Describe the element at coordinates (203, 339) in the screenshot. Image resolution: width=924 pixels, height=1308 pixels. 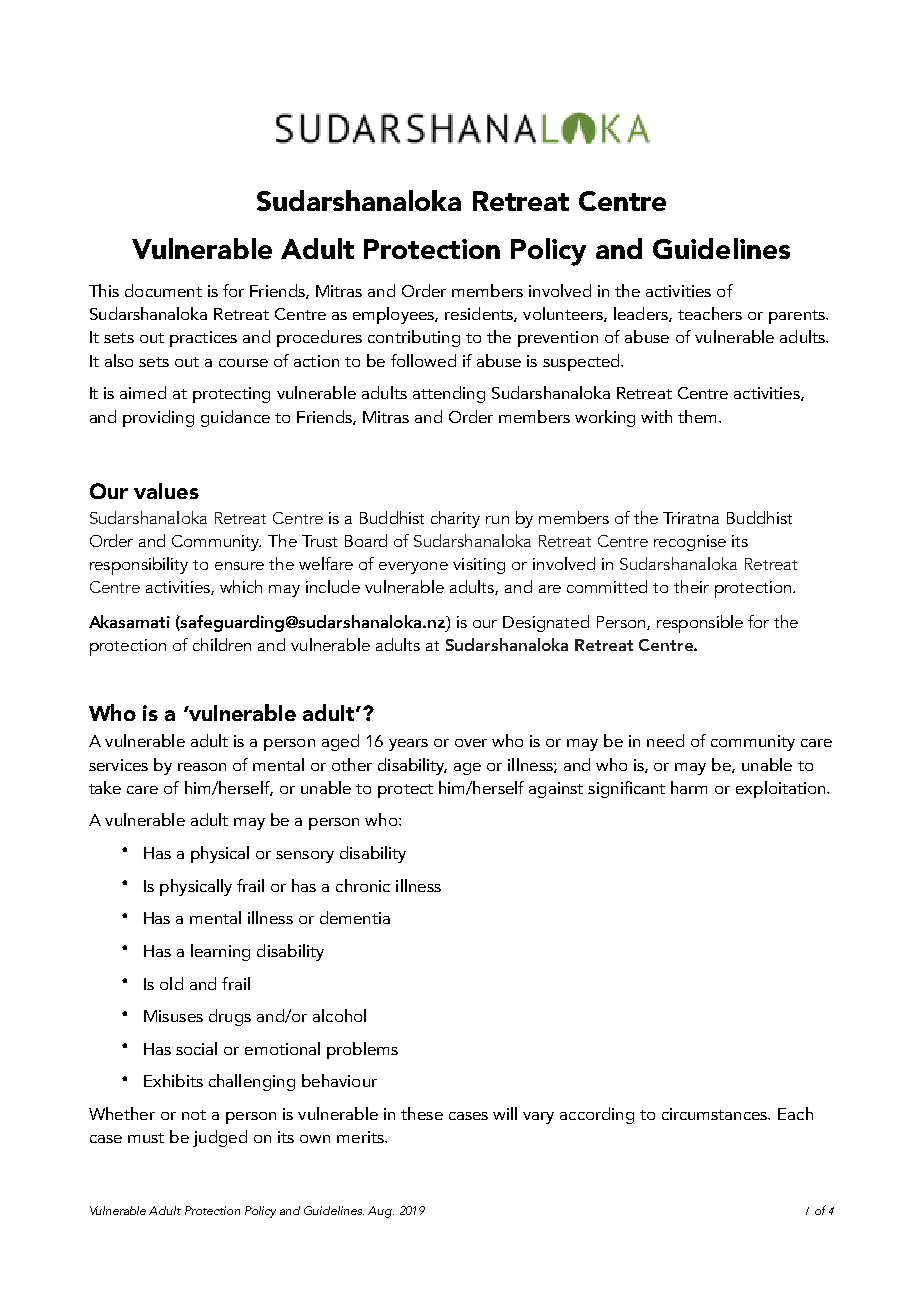
I see `practices` at that location.
